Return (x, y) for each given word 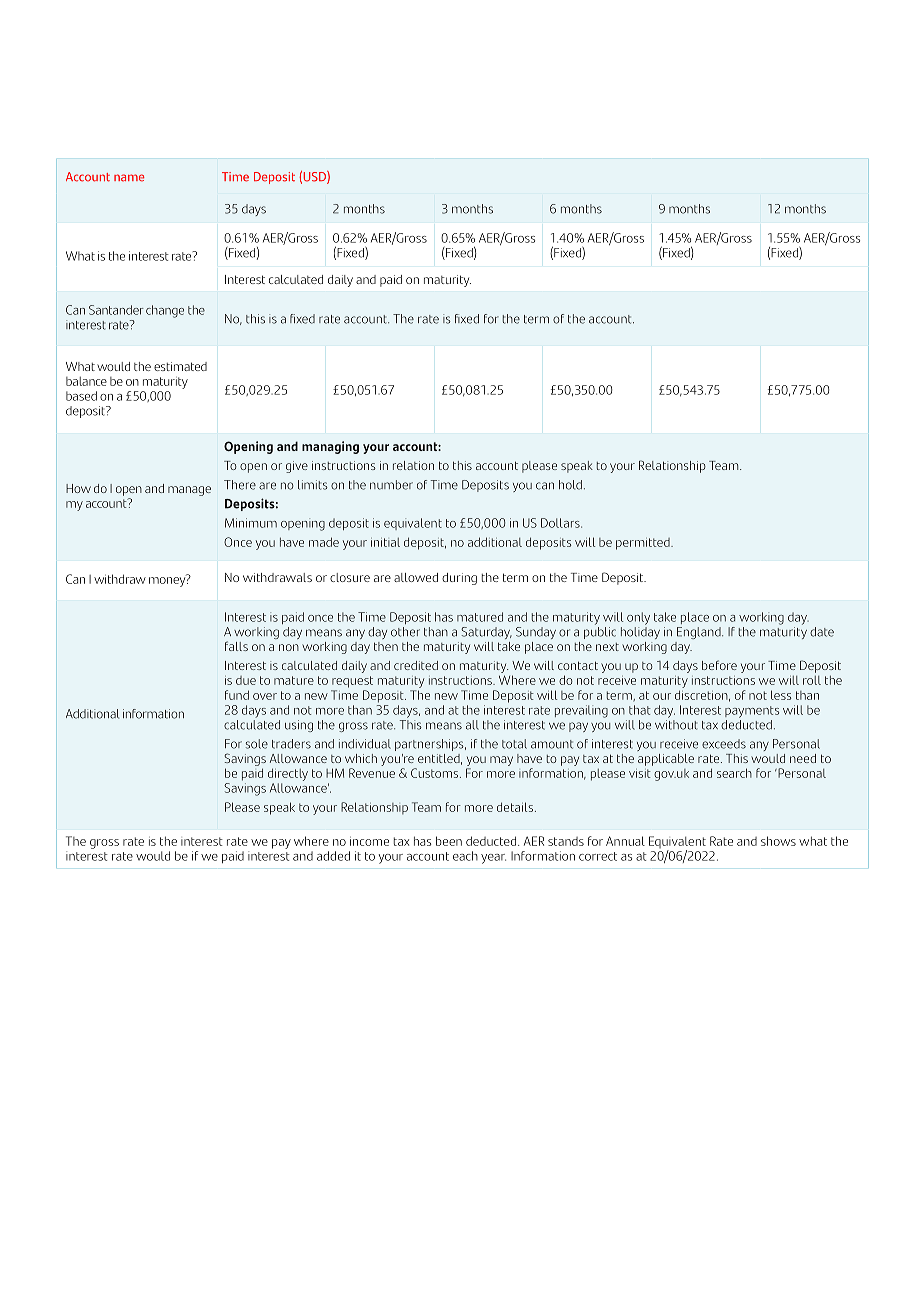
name (129, 178)
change (165, 311)
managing (330, 447)
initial (385, 542)
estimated (180, 366)
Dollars (561, 523)
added (333, 856)
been (449, 841)
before (719, 665)
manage (189, 491)
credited (416, 665)
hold (570, 485)
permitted (644, 544)
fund (237, 695)
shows (778, 841)
